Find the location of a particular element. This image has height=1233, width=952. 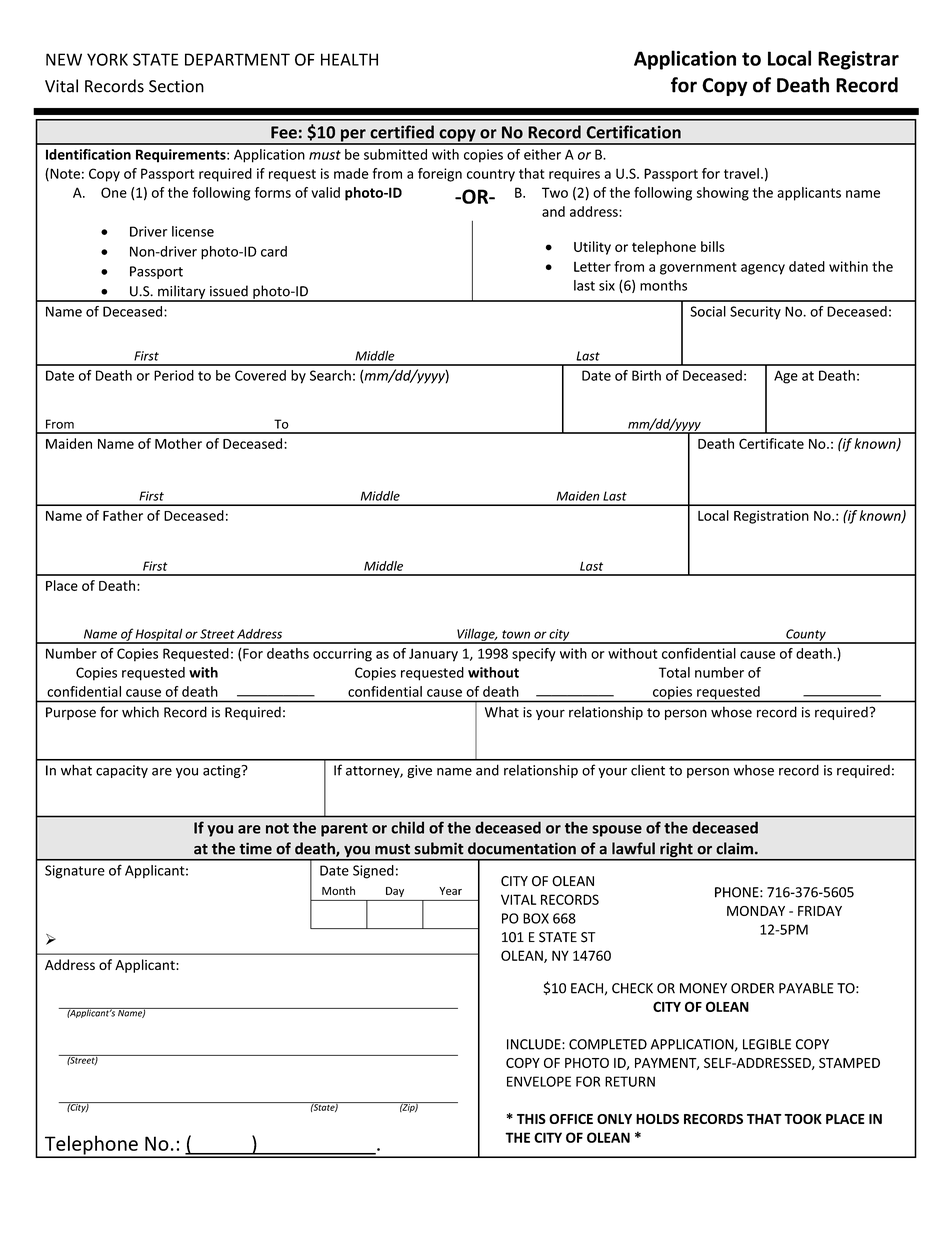

Section is located at coordinates (176, 86).
